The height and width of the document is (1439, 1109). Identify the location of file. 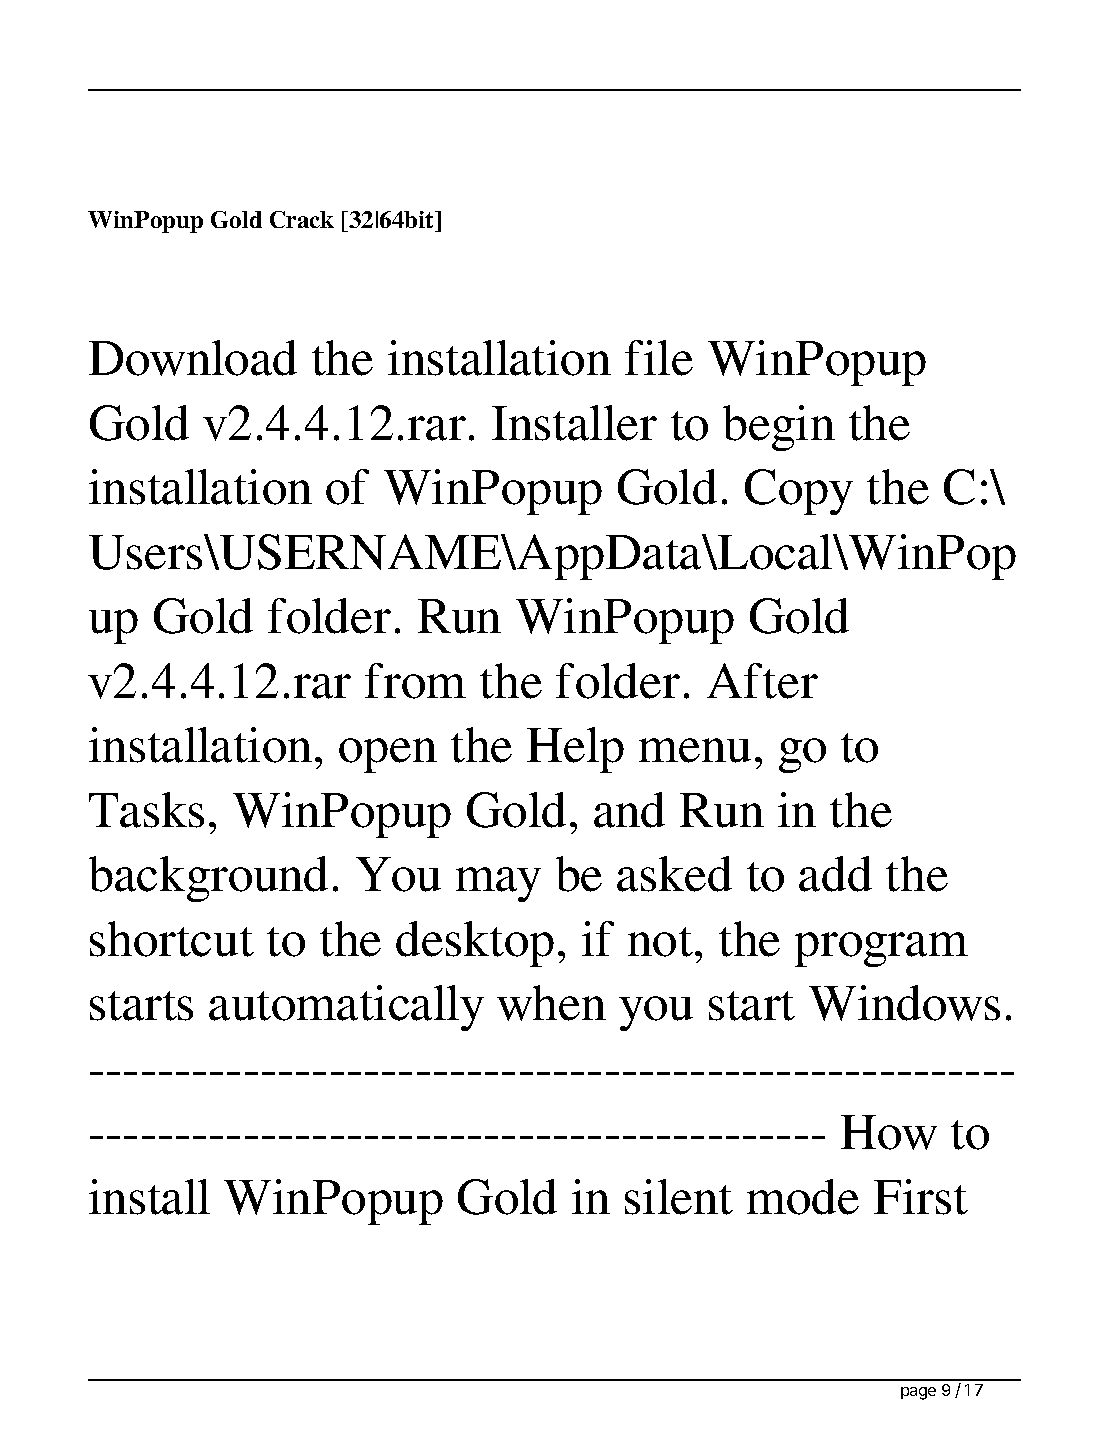
(659, 358).
